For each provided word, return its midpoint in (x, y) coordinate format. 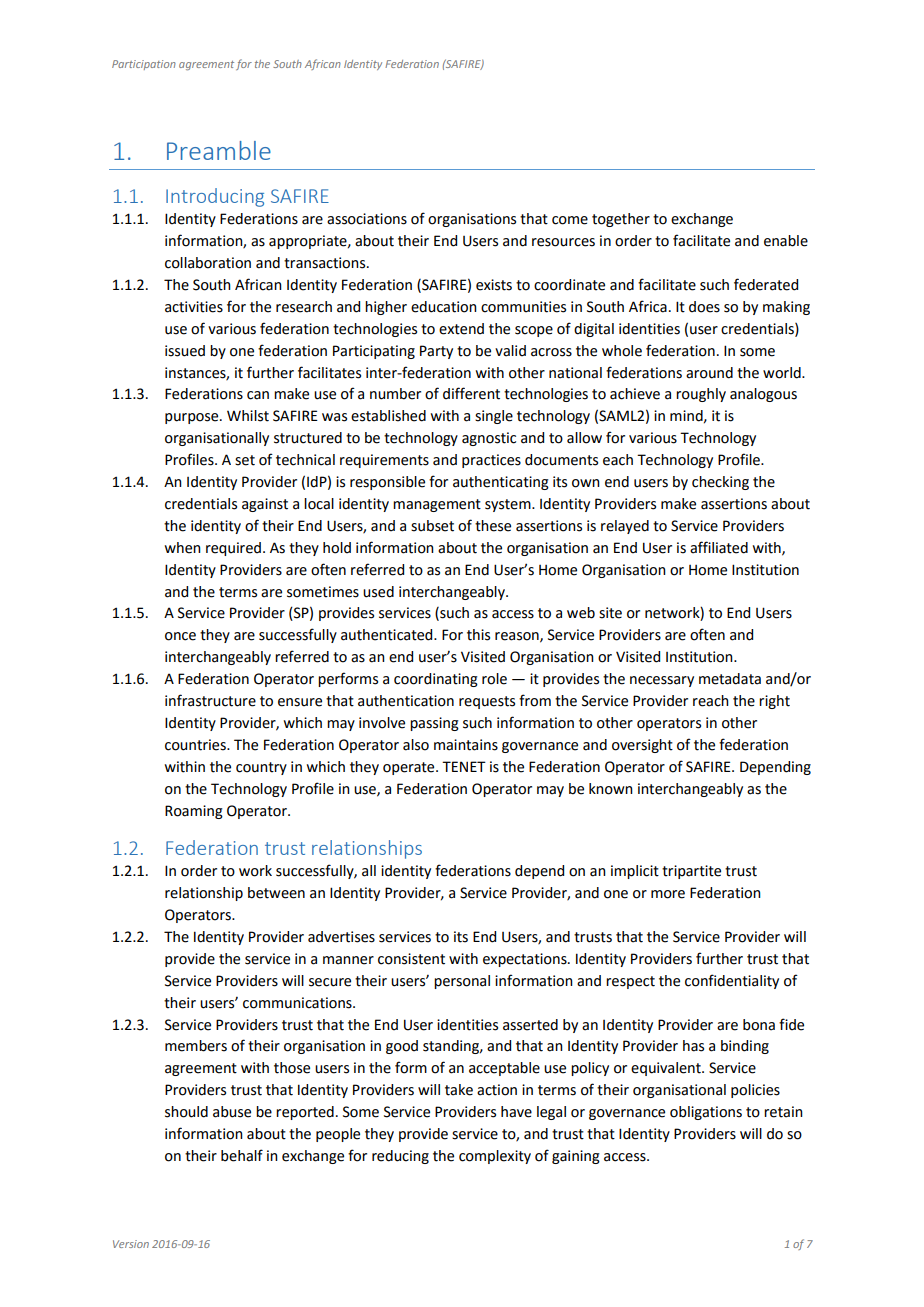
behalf (242, 1155)
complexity (495, 1157)
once (180, 636)
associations (367, 219)
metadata (730, 679)
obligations (706, 1113)
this (478, 635)
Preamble (219, 150)
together (621, 220)
